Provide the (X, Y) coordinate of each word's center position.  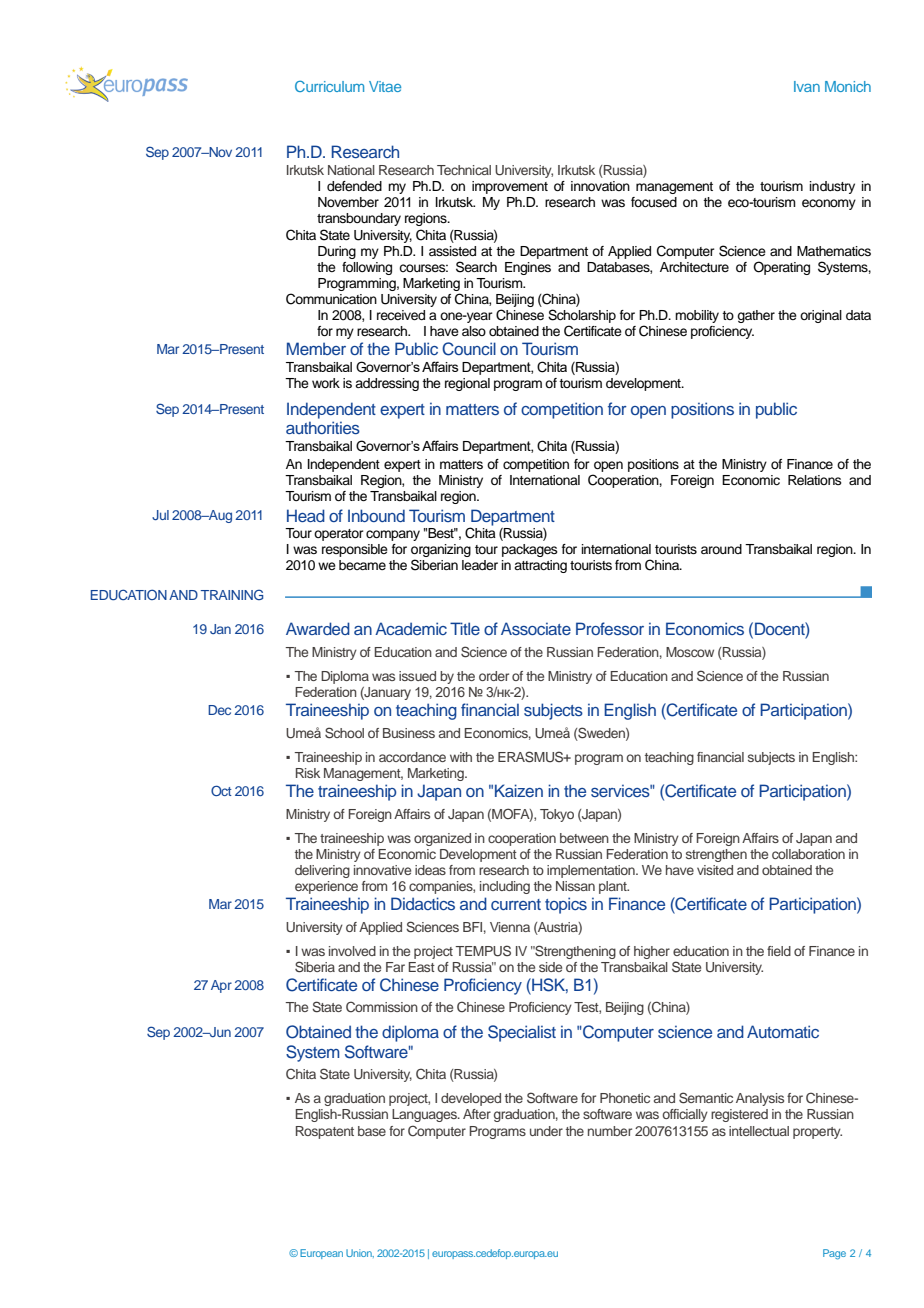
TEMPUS (483, 951)
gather (756, 316)
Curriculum (329, 86)
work (326, 383)
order (494, 676)
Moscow (690, 652)
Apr (221, 986)
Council (469, 349)
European (321, 1254)
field (779, 951)
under (546, 1131)
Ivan (807, 86)
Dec (219, 710)
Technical (464, 170)
